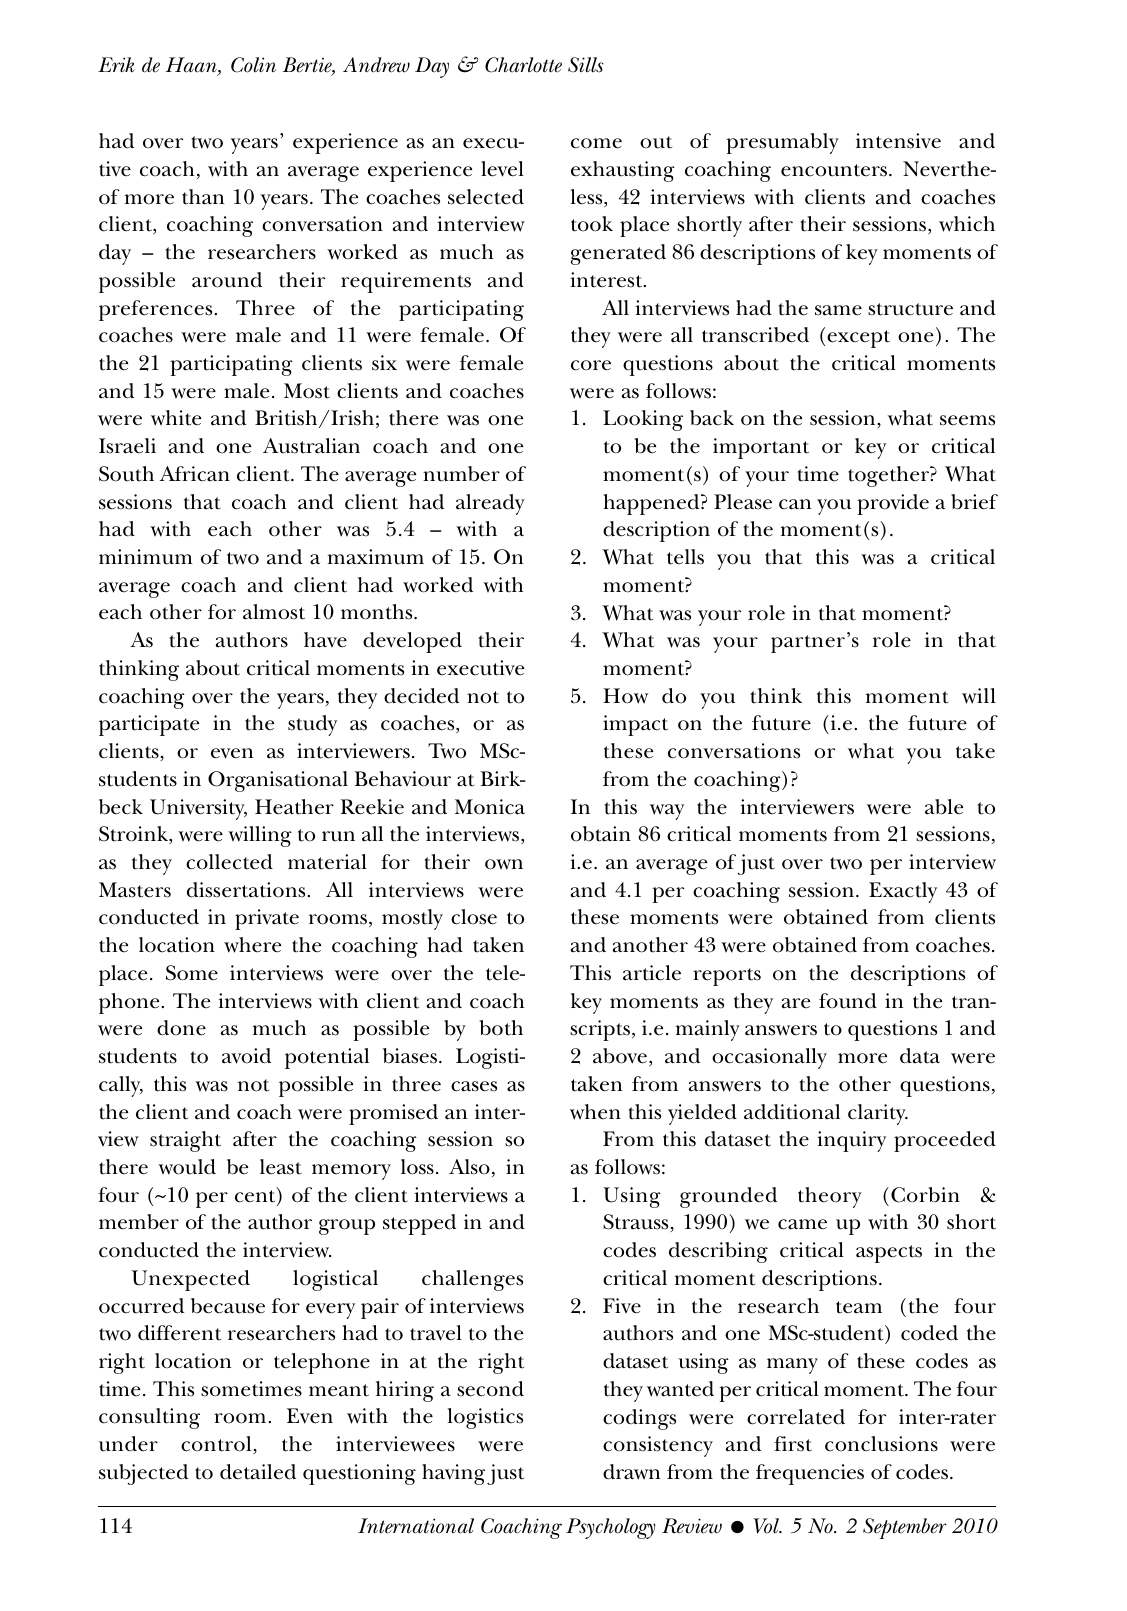 This image has height=1611, width=1127. I want to click on together, so click(889, 476).
